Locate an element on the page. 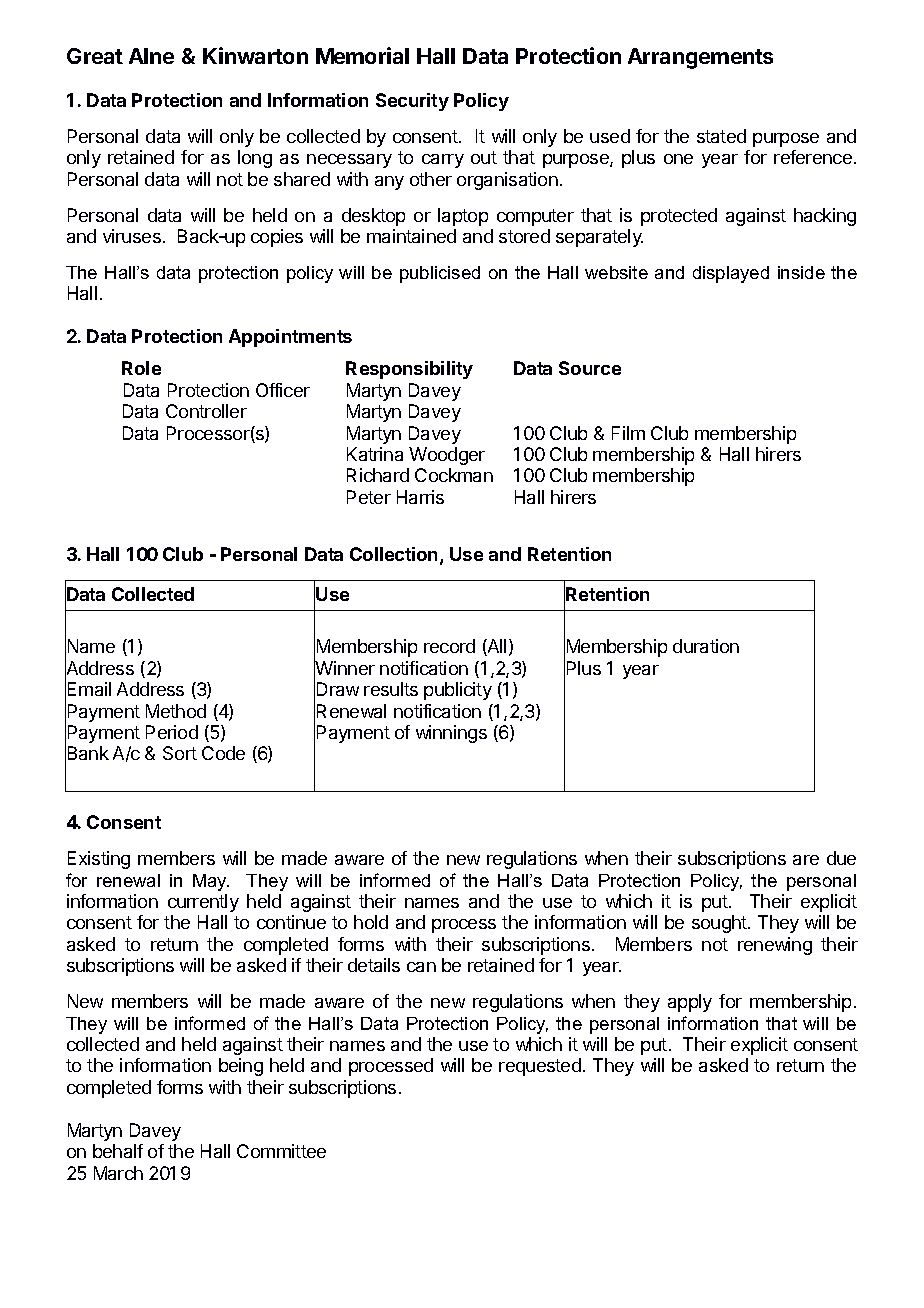  Great is located at coordinates (95, 56).
